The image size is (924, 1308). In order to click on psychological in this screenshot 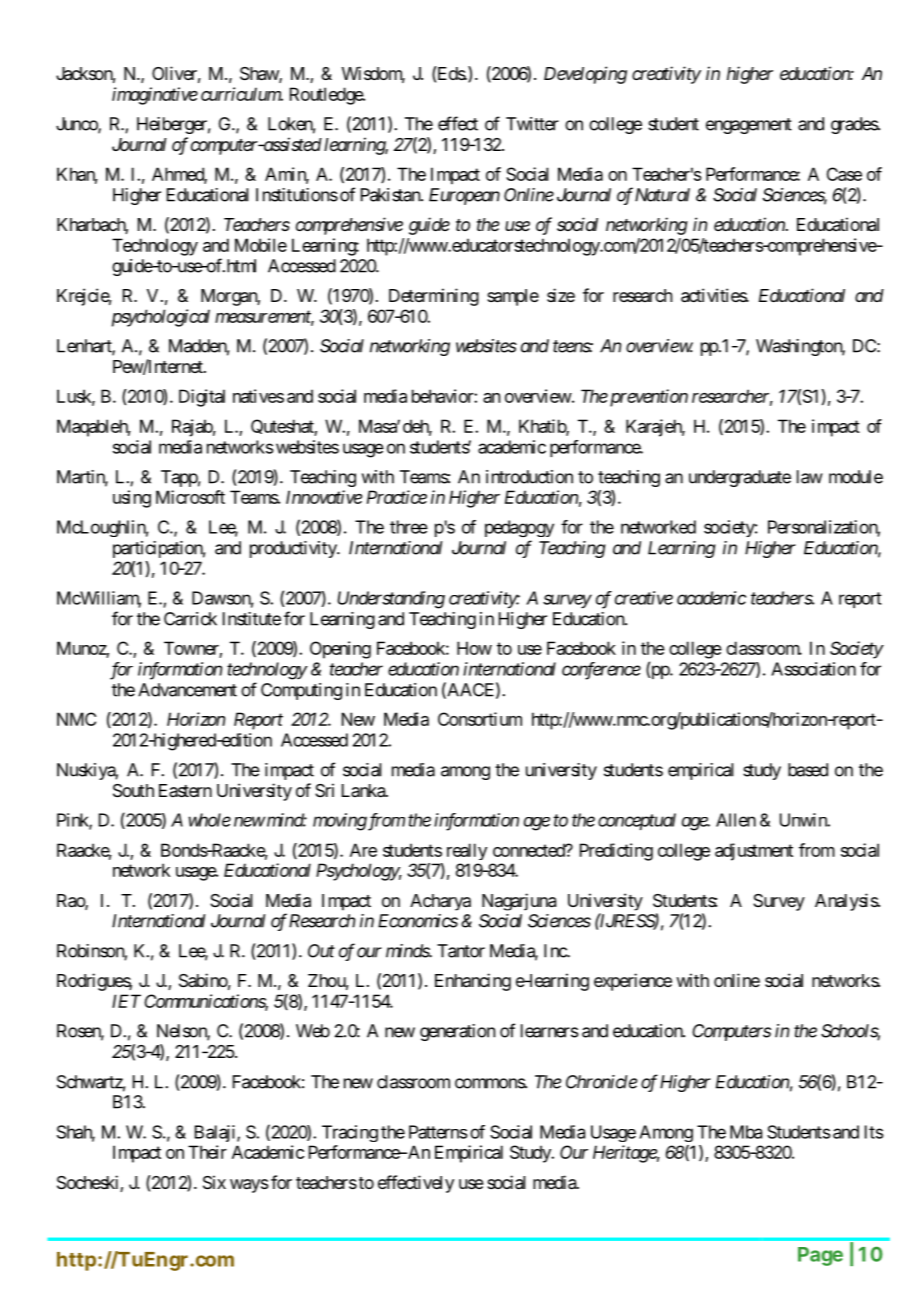, I will do `click(161, 318)`.
